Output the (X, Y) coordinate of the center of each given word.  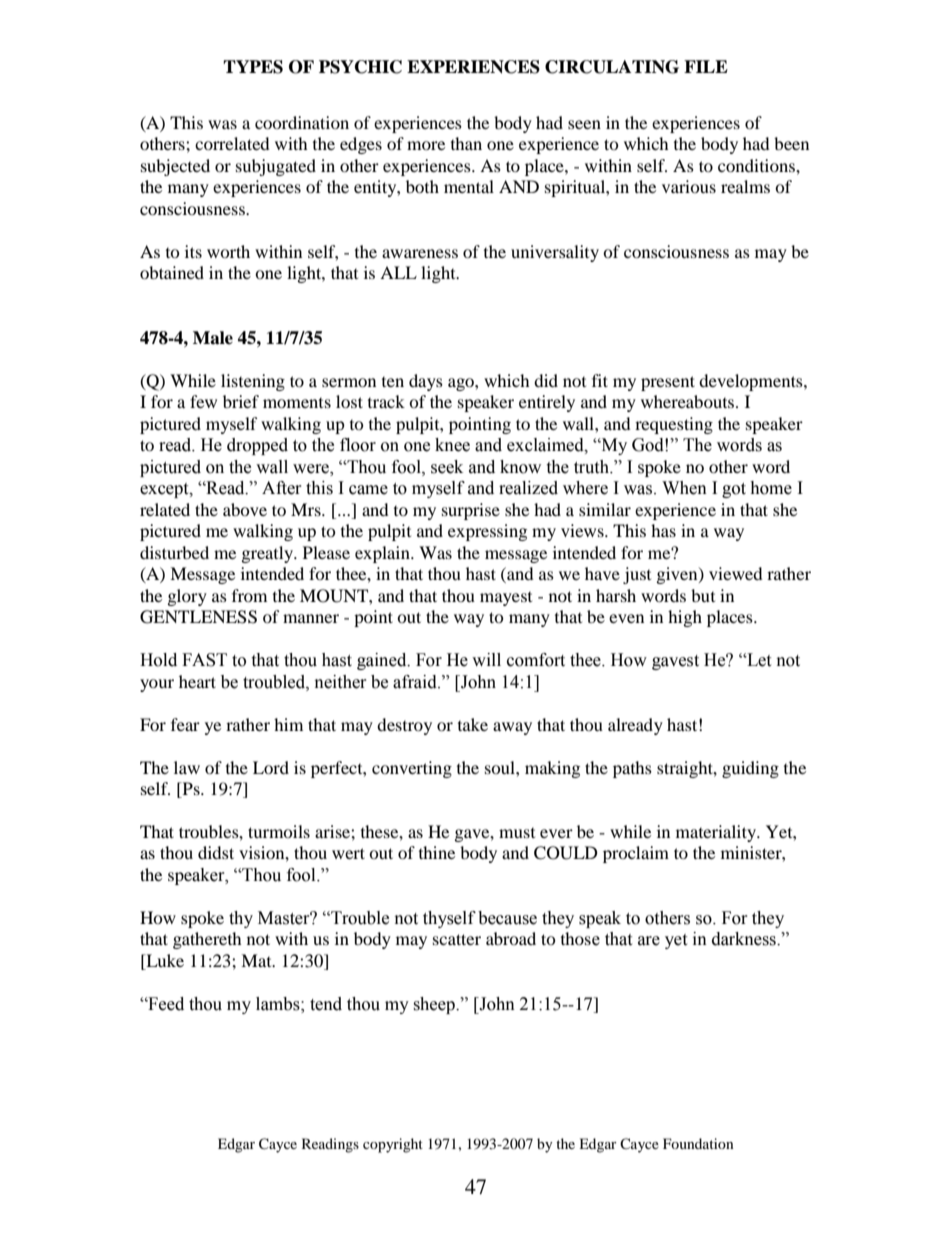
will (486, 659)
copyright (393, 1145)
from (249, 595)
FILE (706, 66)
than (466, 143)
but (703, 595)
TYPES (253, 67)
